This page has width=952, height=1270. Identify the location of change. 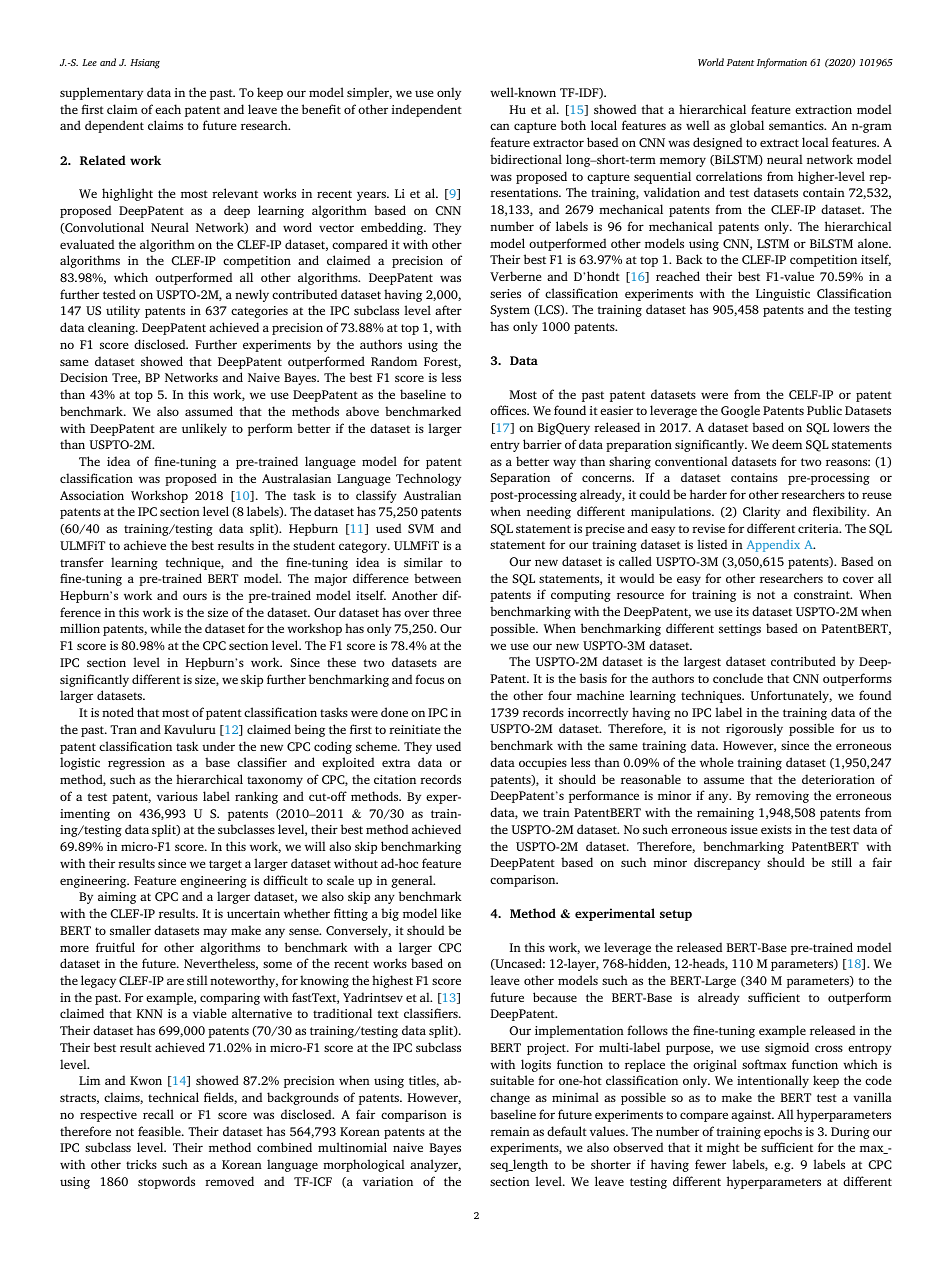
(510, 1098).
